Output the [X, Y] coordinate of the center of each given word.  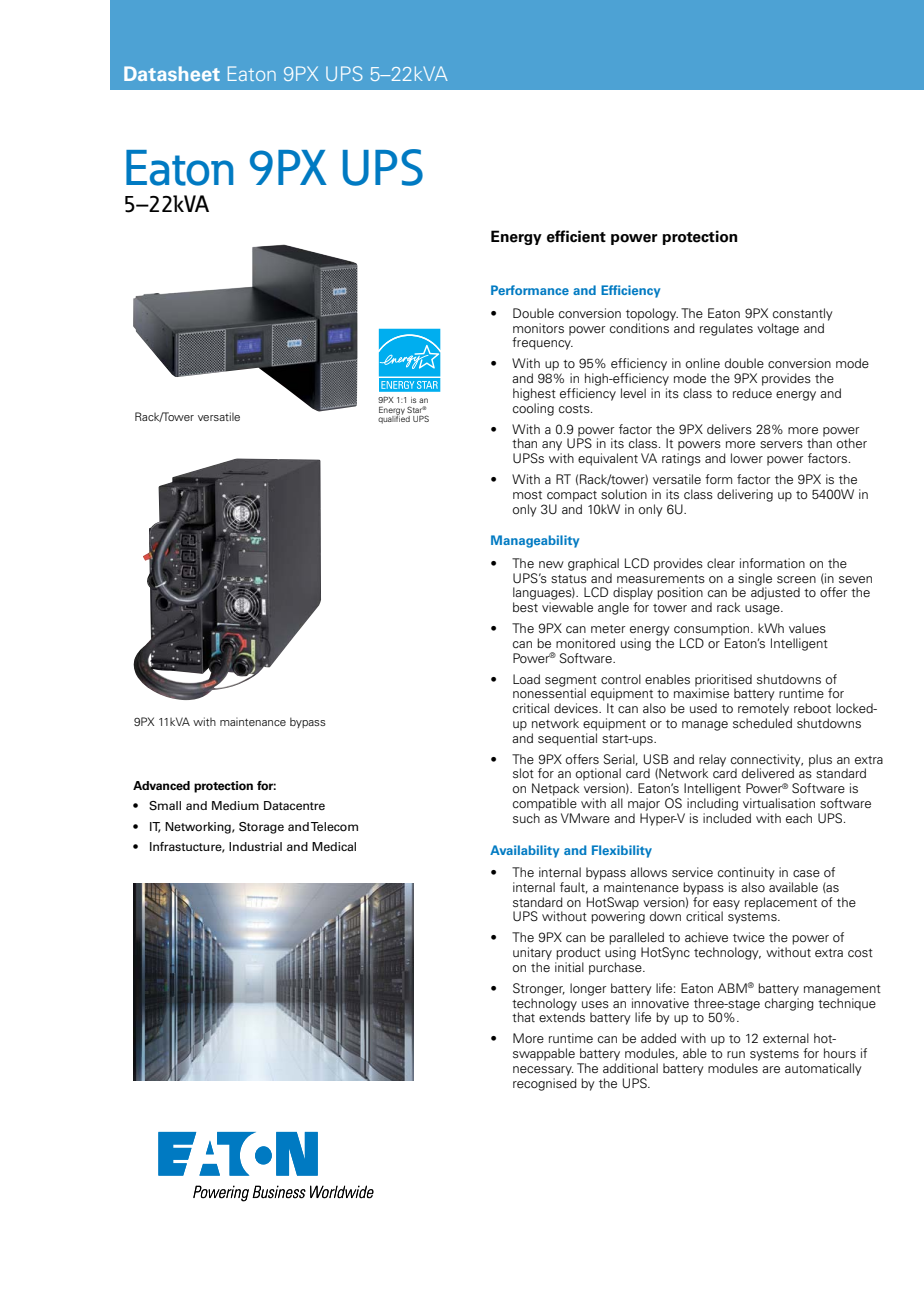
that [523, 1017]
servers [781, 444]
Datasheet [172, 73]
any [552, 446]
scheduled [762, 723]
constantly [803, 314]
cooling [533, 409]
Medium [235, 805]
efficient [576, 236]
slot [523, 773]
